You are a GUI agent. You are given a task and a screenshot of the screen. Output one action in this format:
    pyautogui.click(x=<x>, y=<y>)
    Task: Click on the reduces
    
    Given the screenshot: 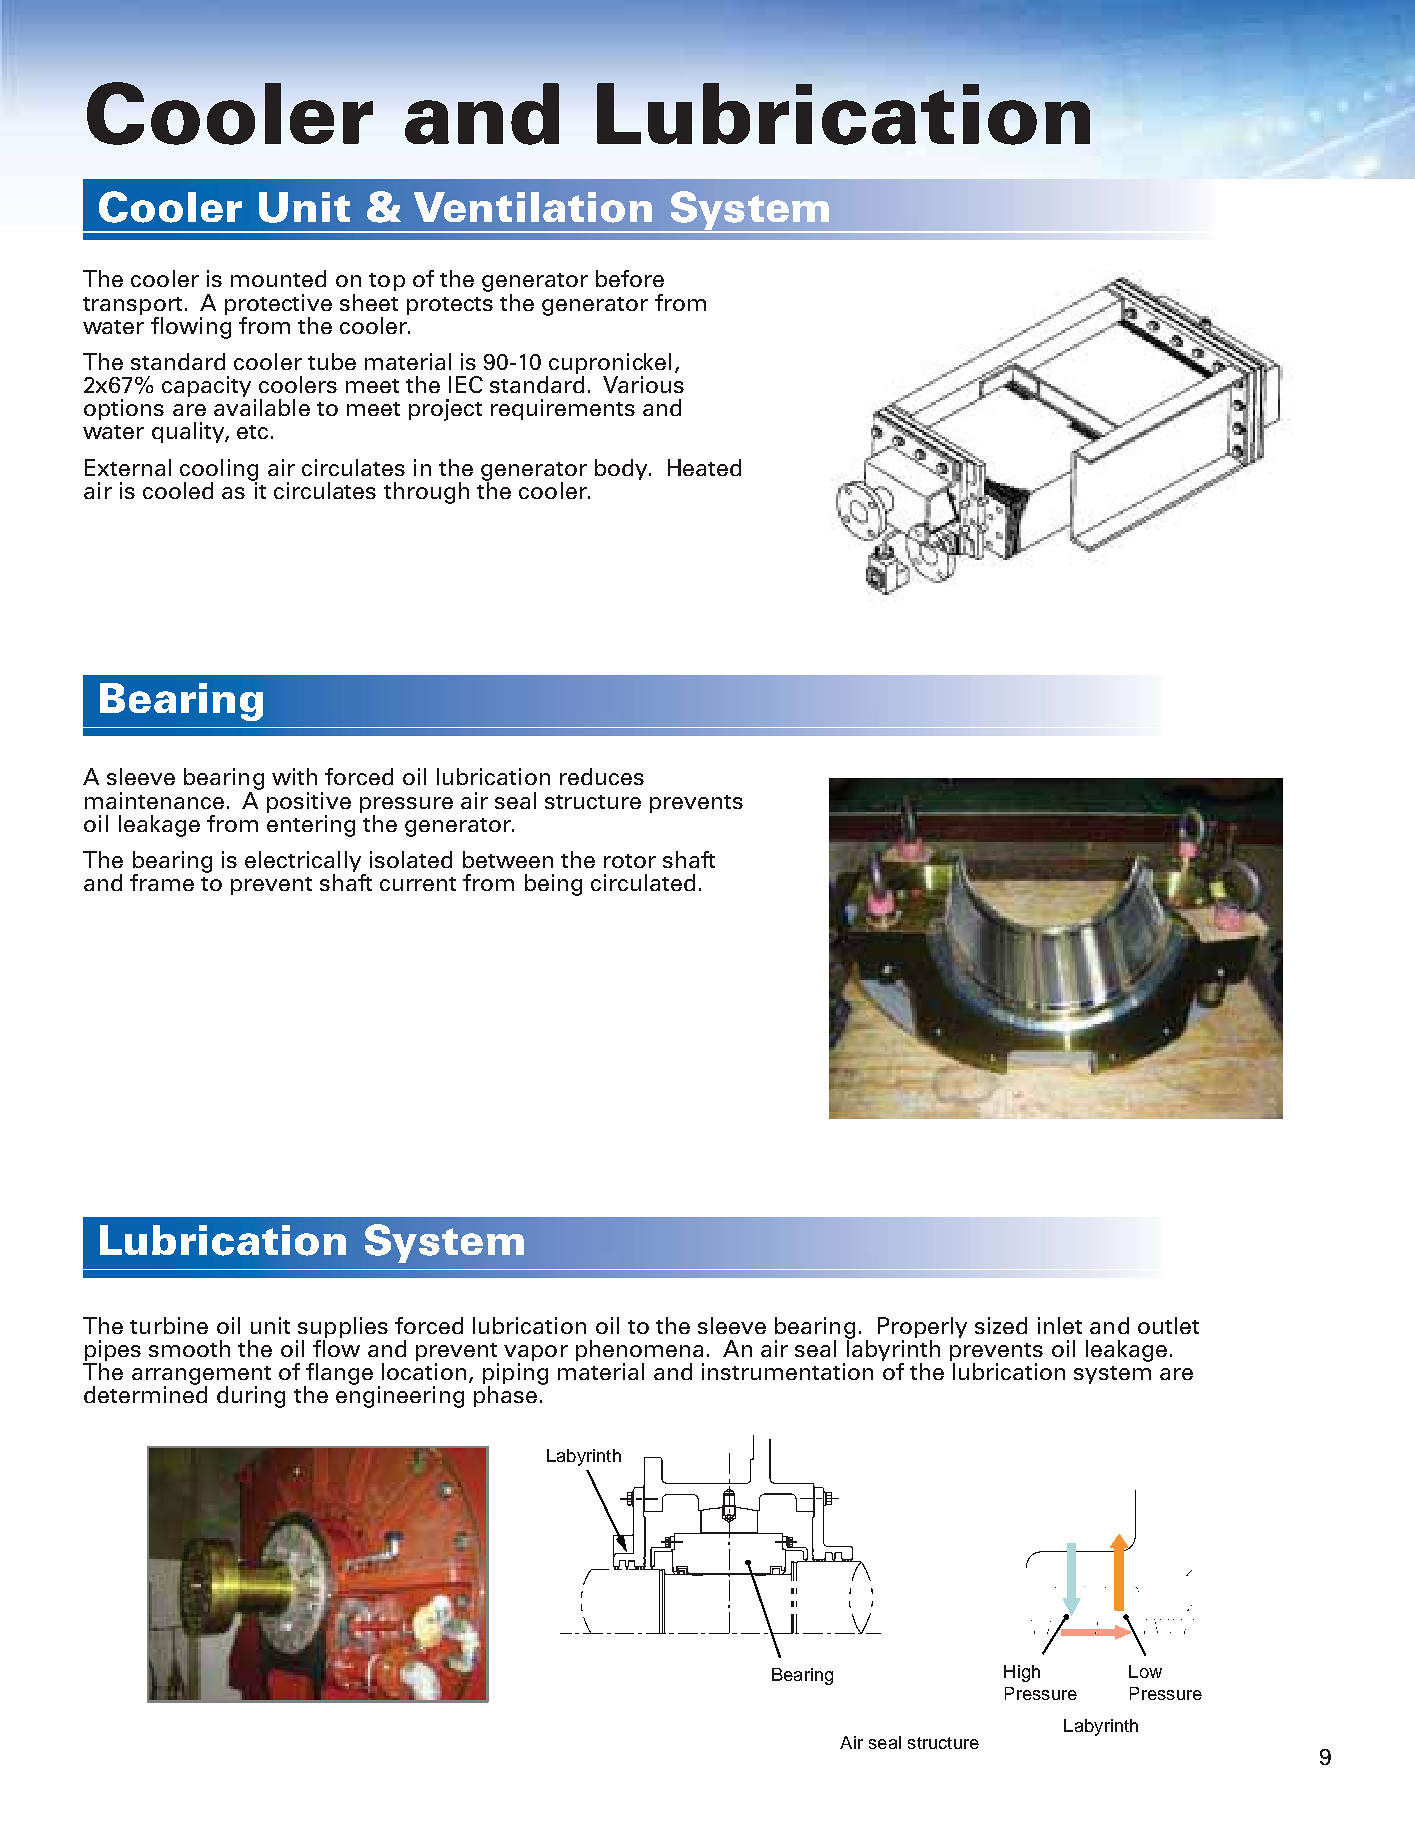 What is the action you would take?
    pyautogui.click(x=602, y=776)
